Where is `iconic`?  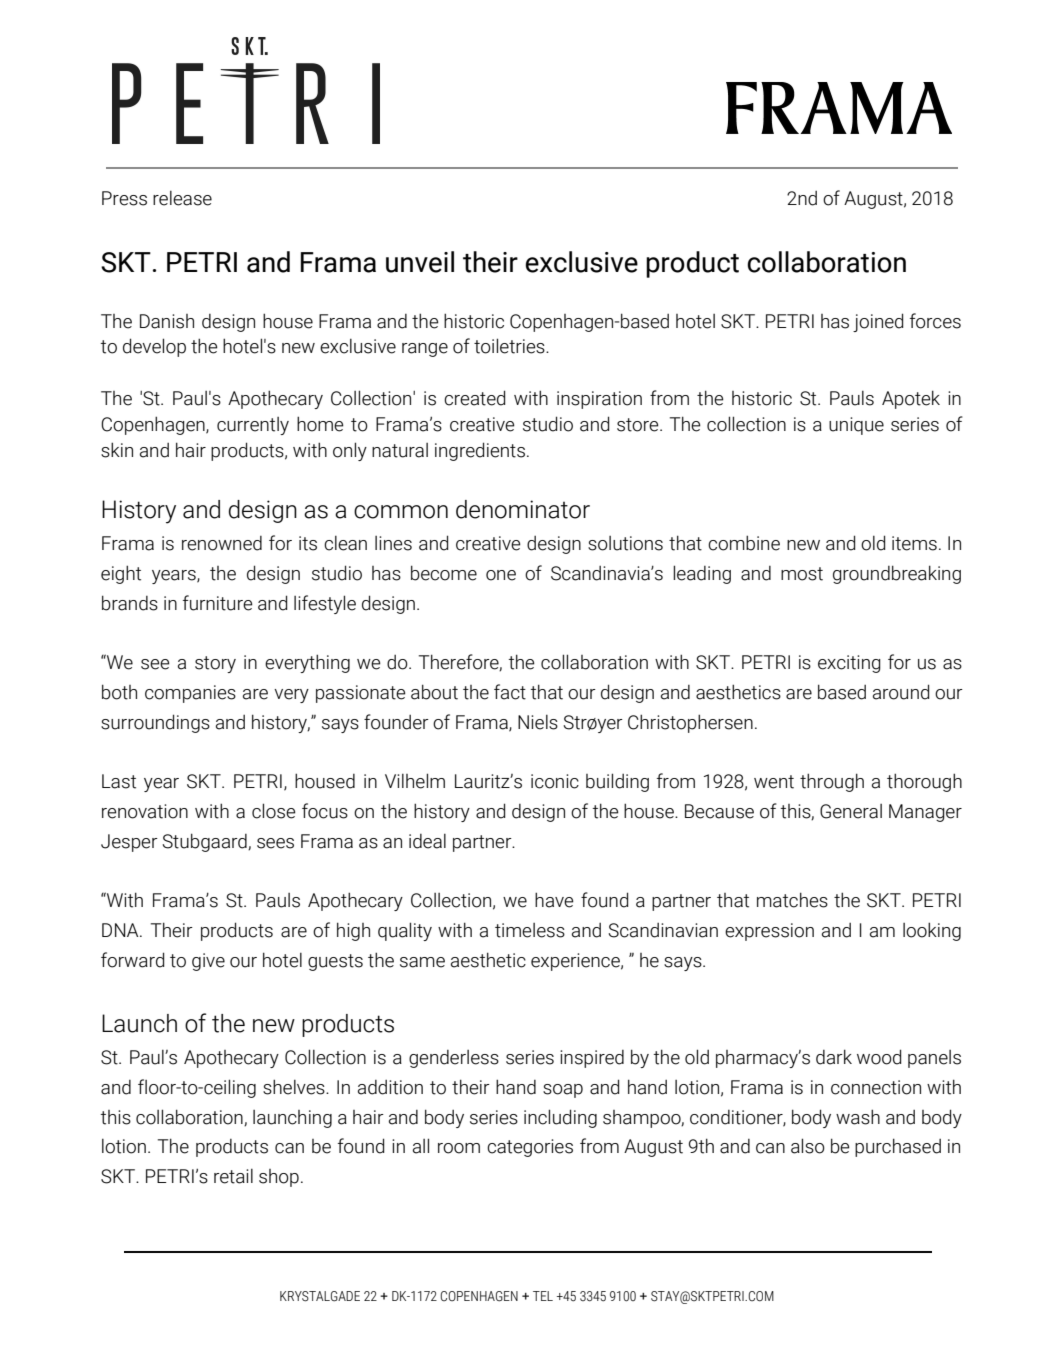
iconic is located at coordinates (555, 781).
